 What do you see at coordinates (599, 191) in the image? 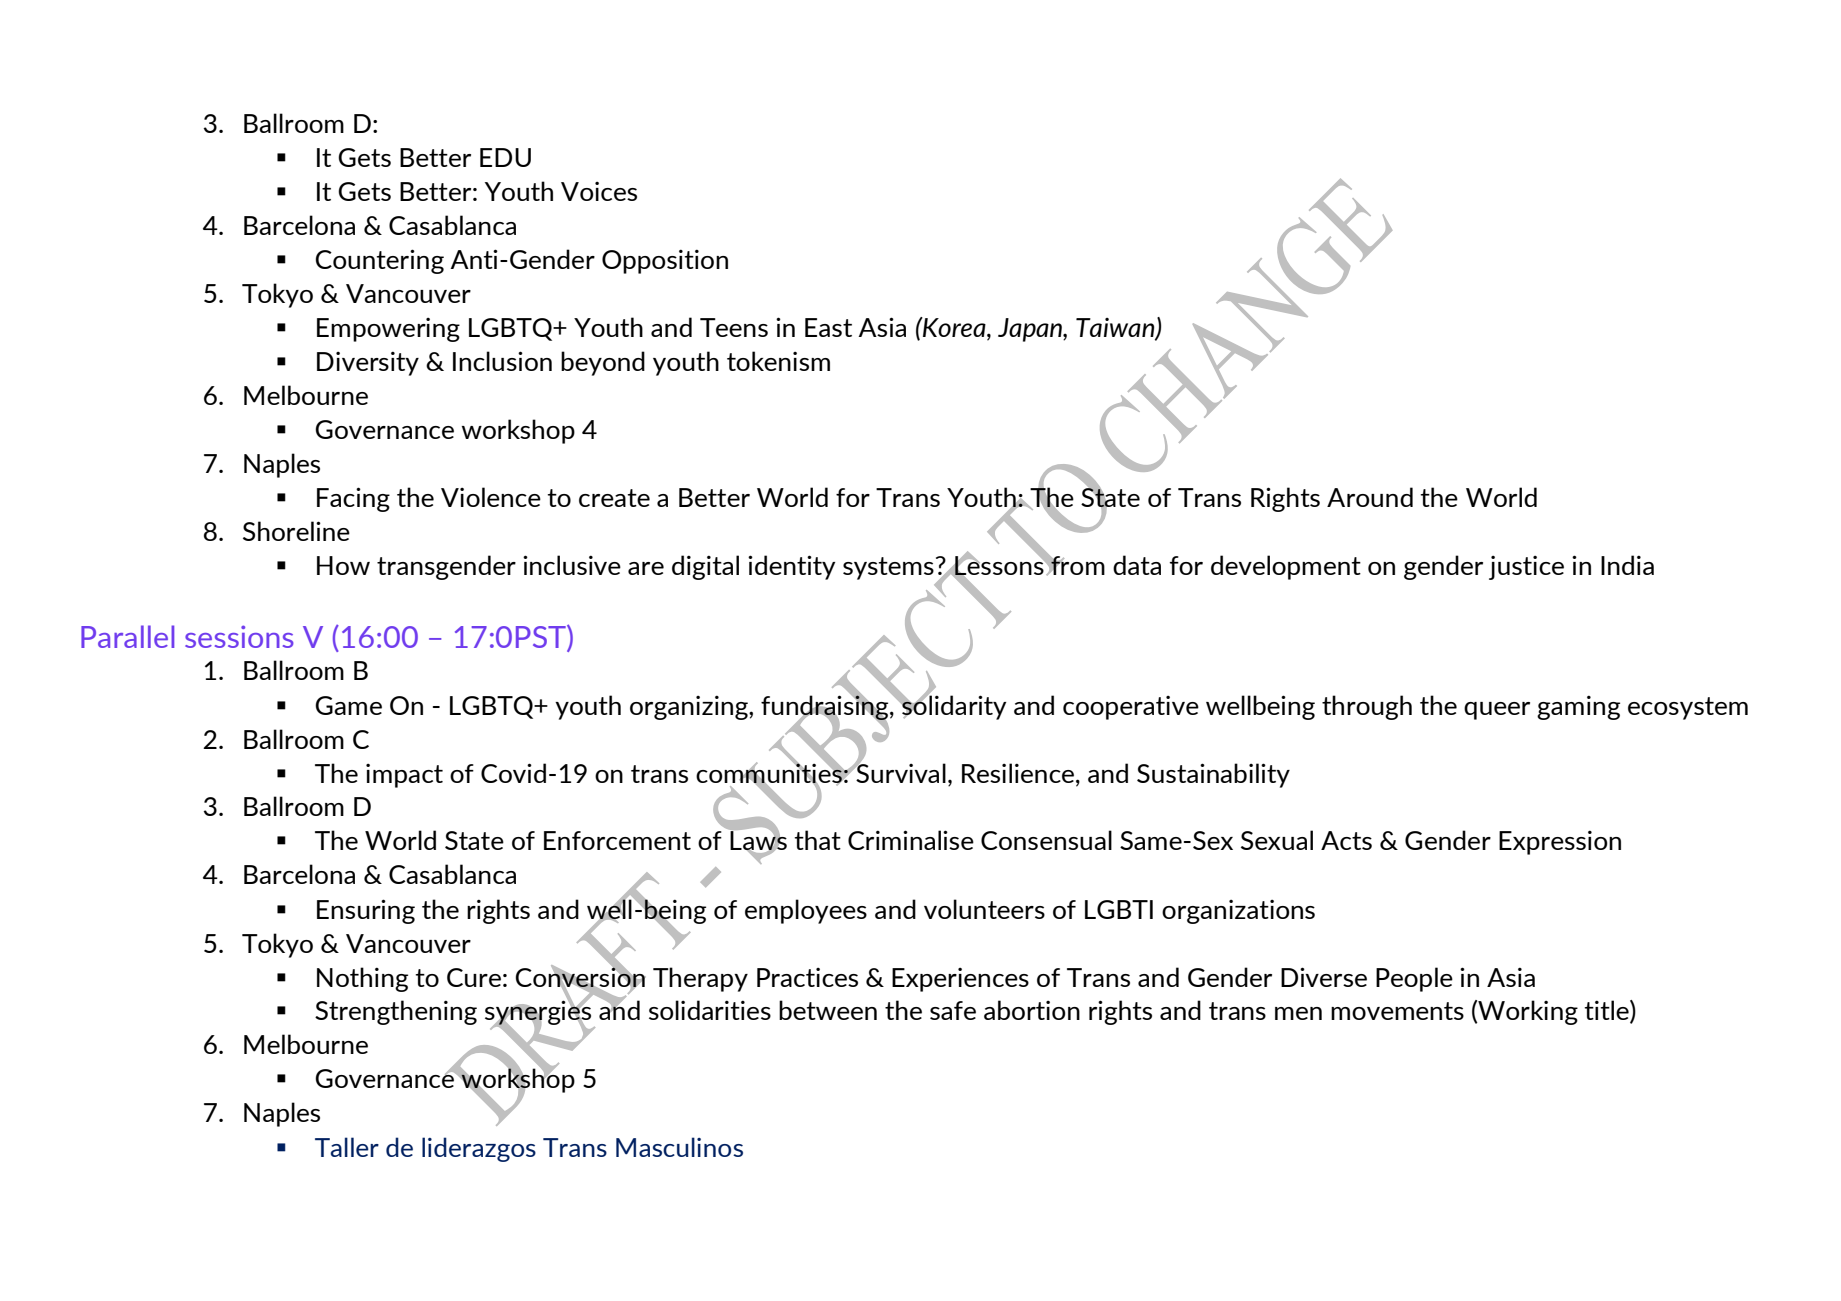
I see `Voices` at bounding box center [599, 191].
